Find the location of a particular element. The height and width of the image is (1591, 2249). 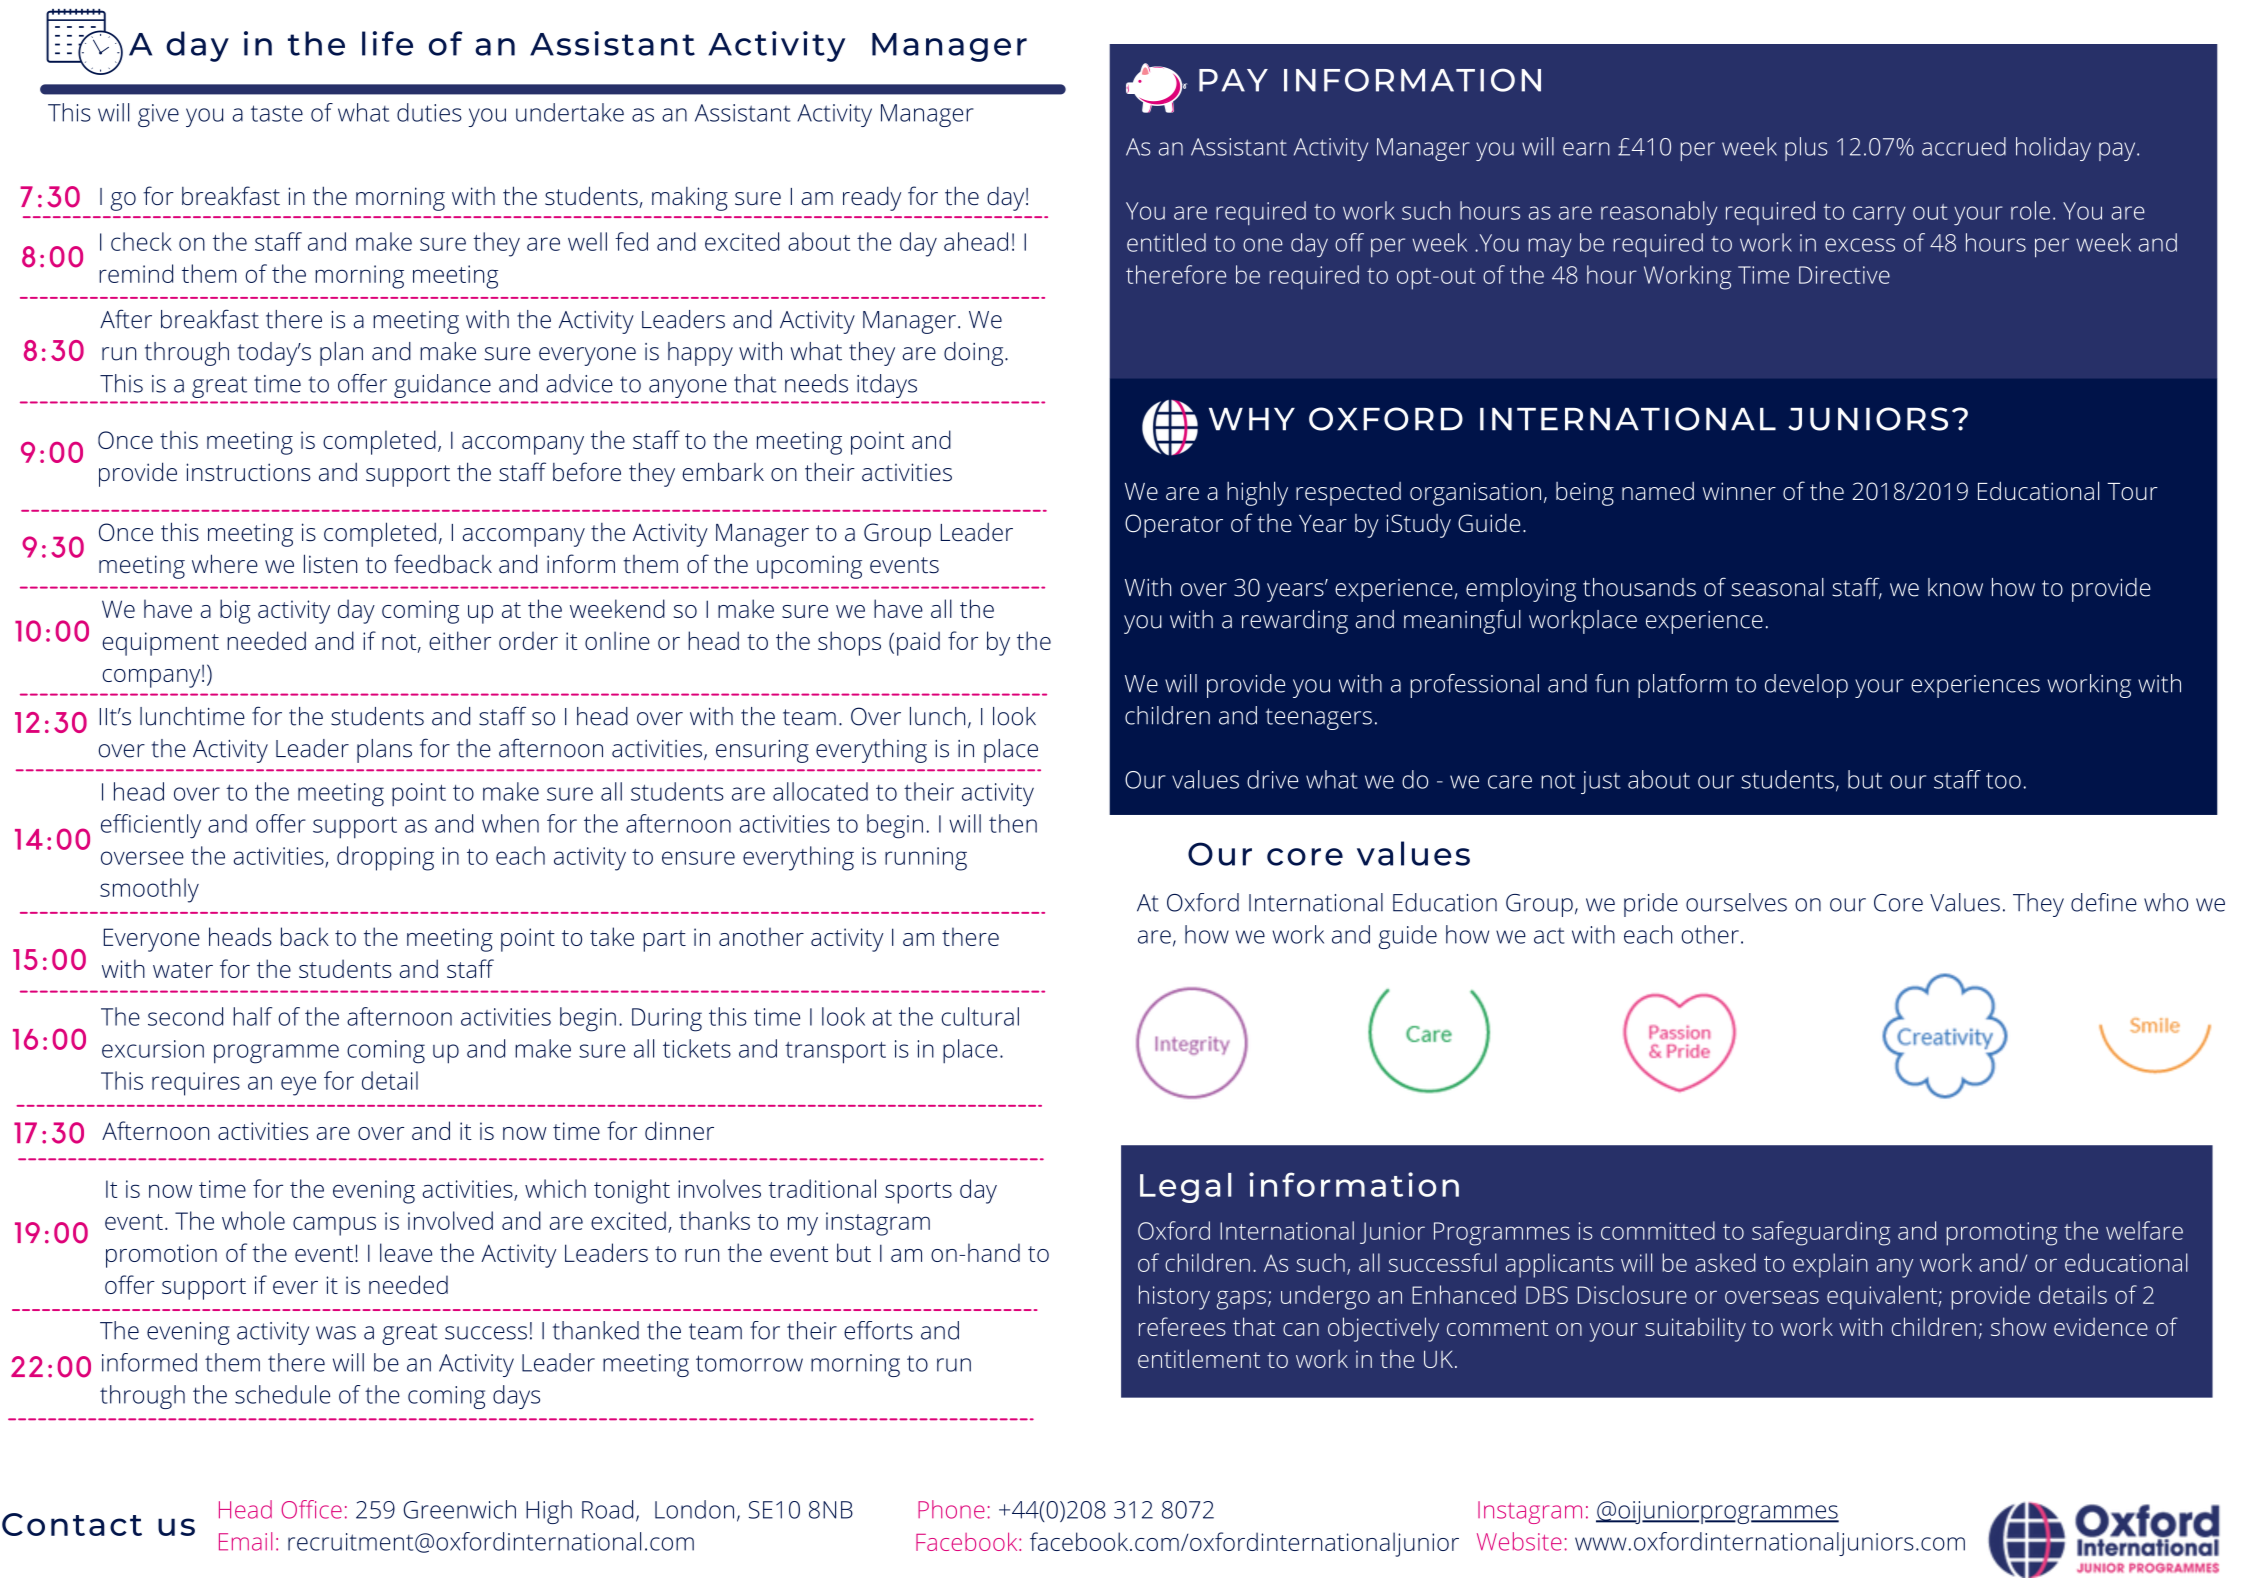

Phone is located at coordinates (951, 1509).
